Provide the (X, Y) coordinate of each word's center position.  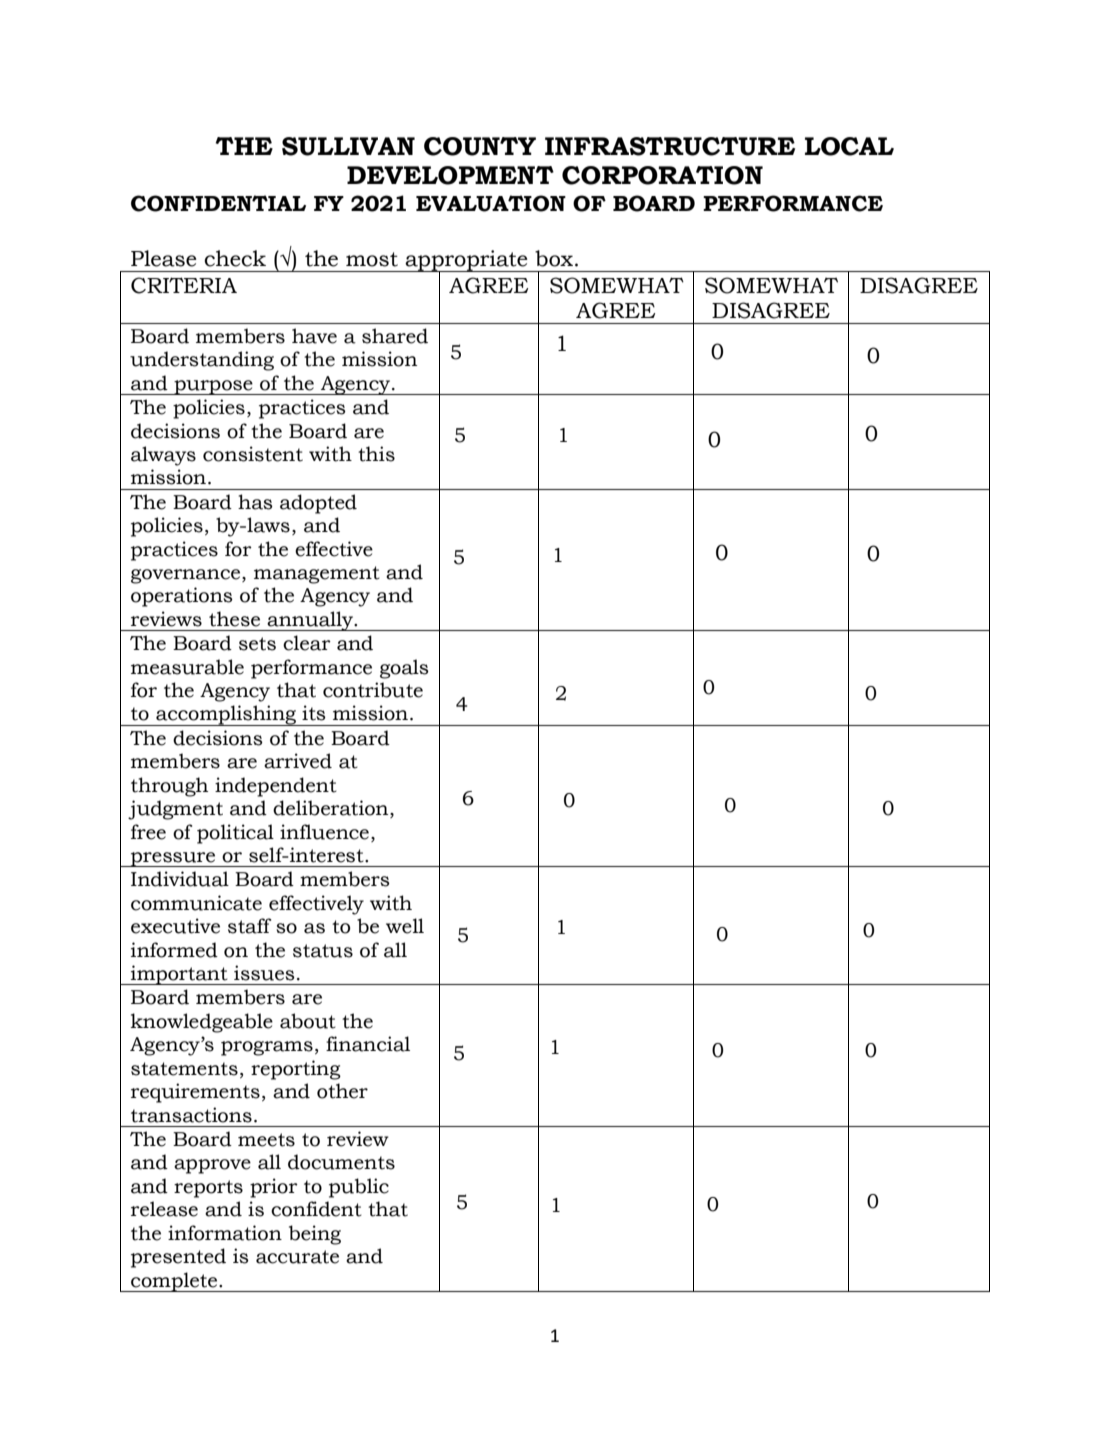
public (359, 1188)
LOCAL (849, 146)
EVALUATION (491, 203)
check (235, 258)
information (225, 1233)
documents (341, 1162)
